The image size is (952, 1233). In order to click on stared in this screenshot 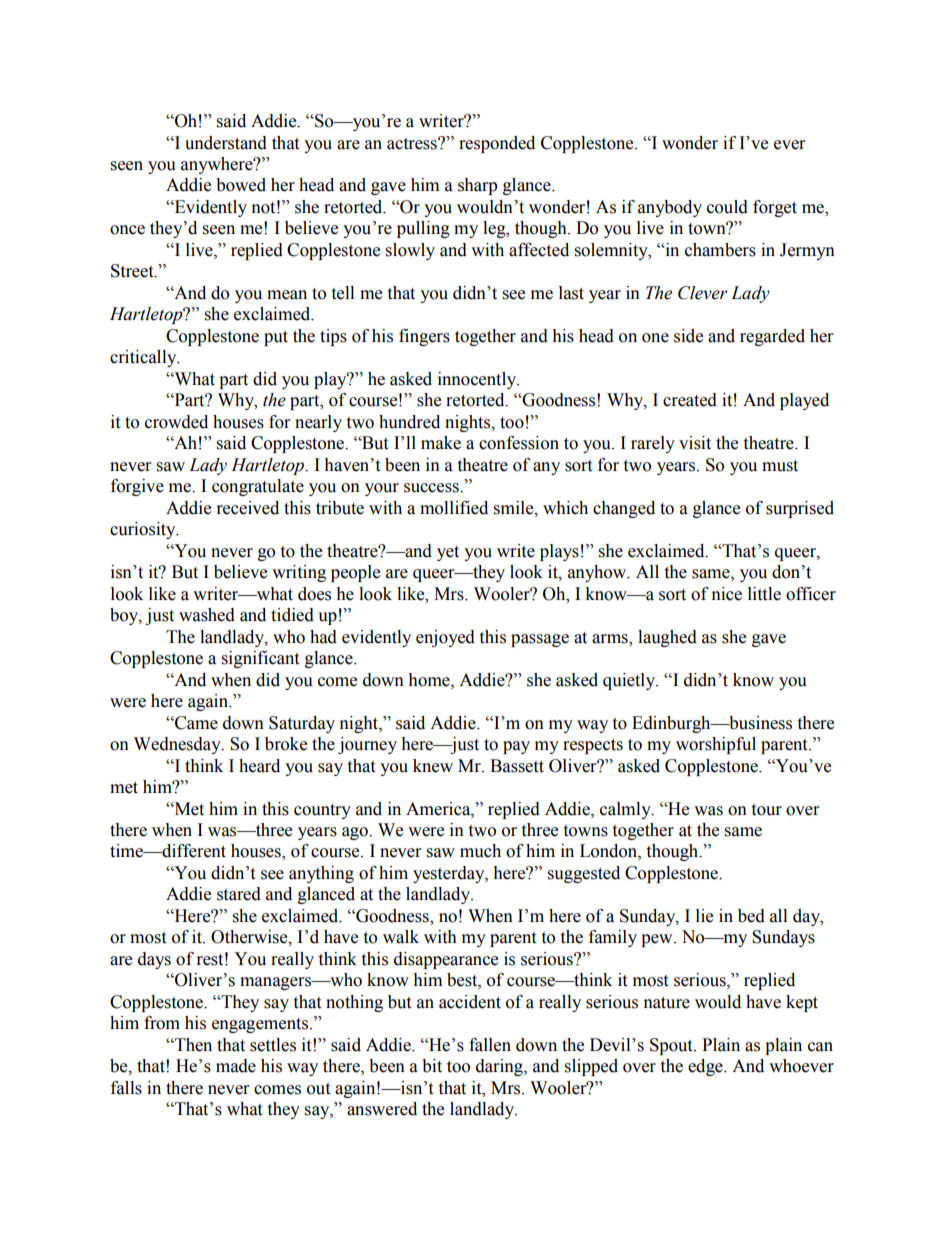, I will do `click(239, 894)`.
